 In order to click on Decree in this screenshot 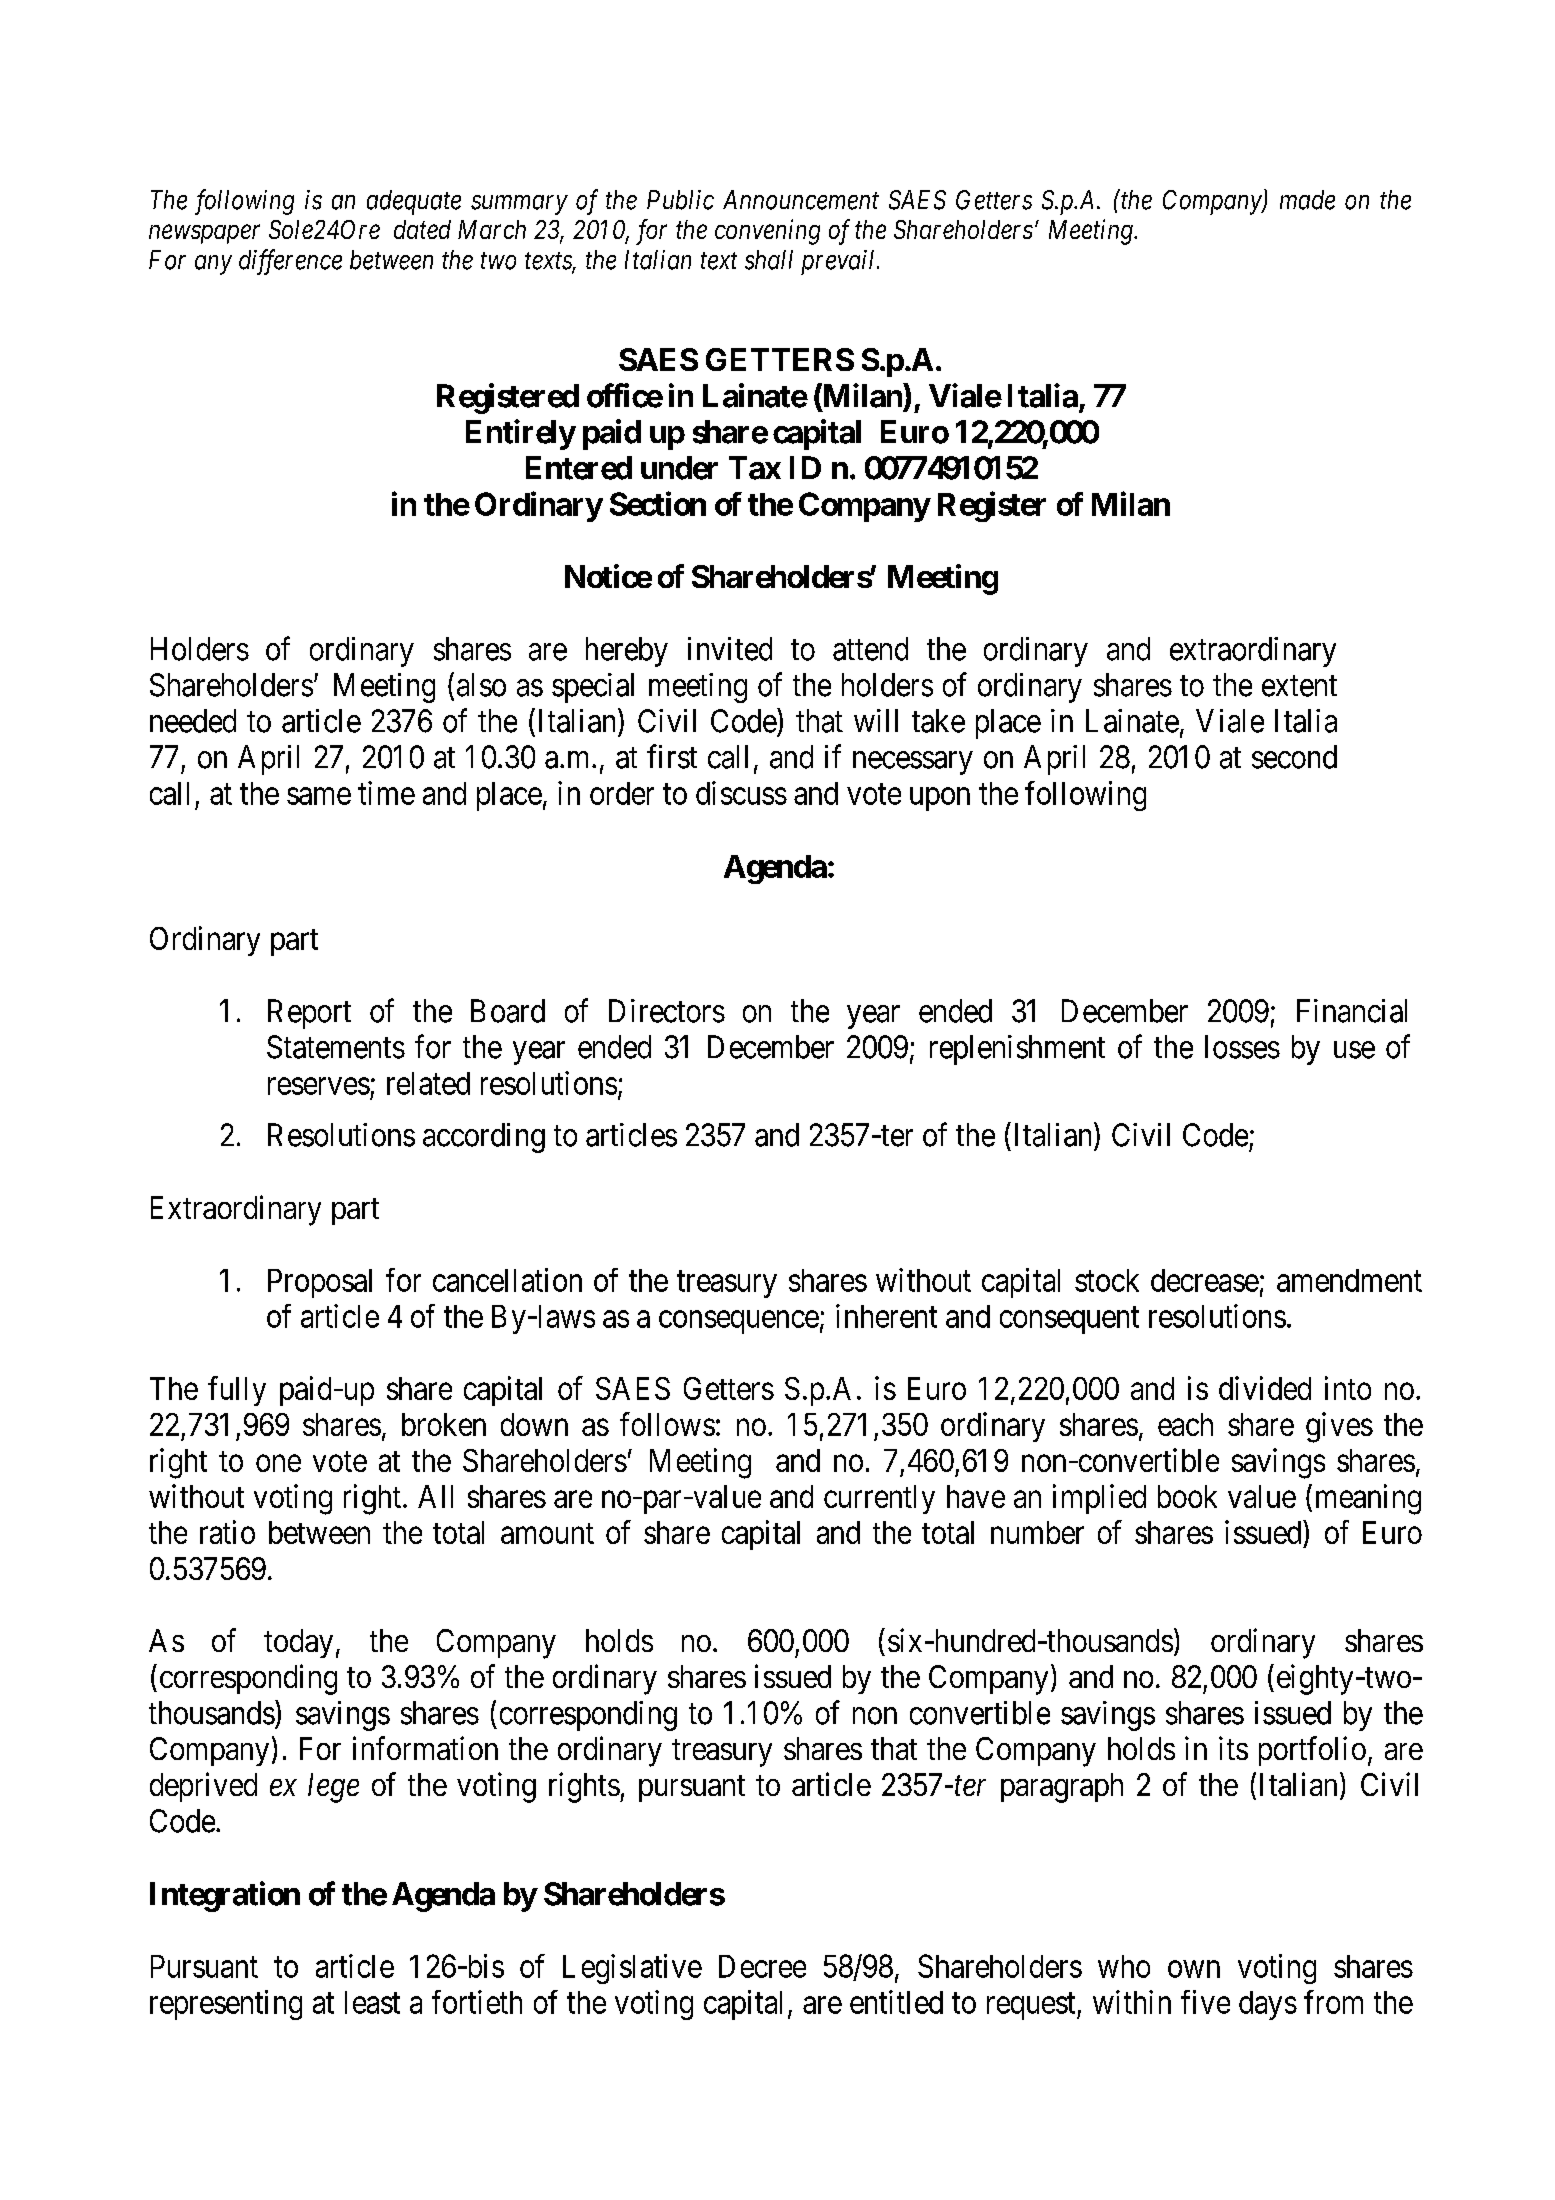, I will do `click(762, 1966)`.
